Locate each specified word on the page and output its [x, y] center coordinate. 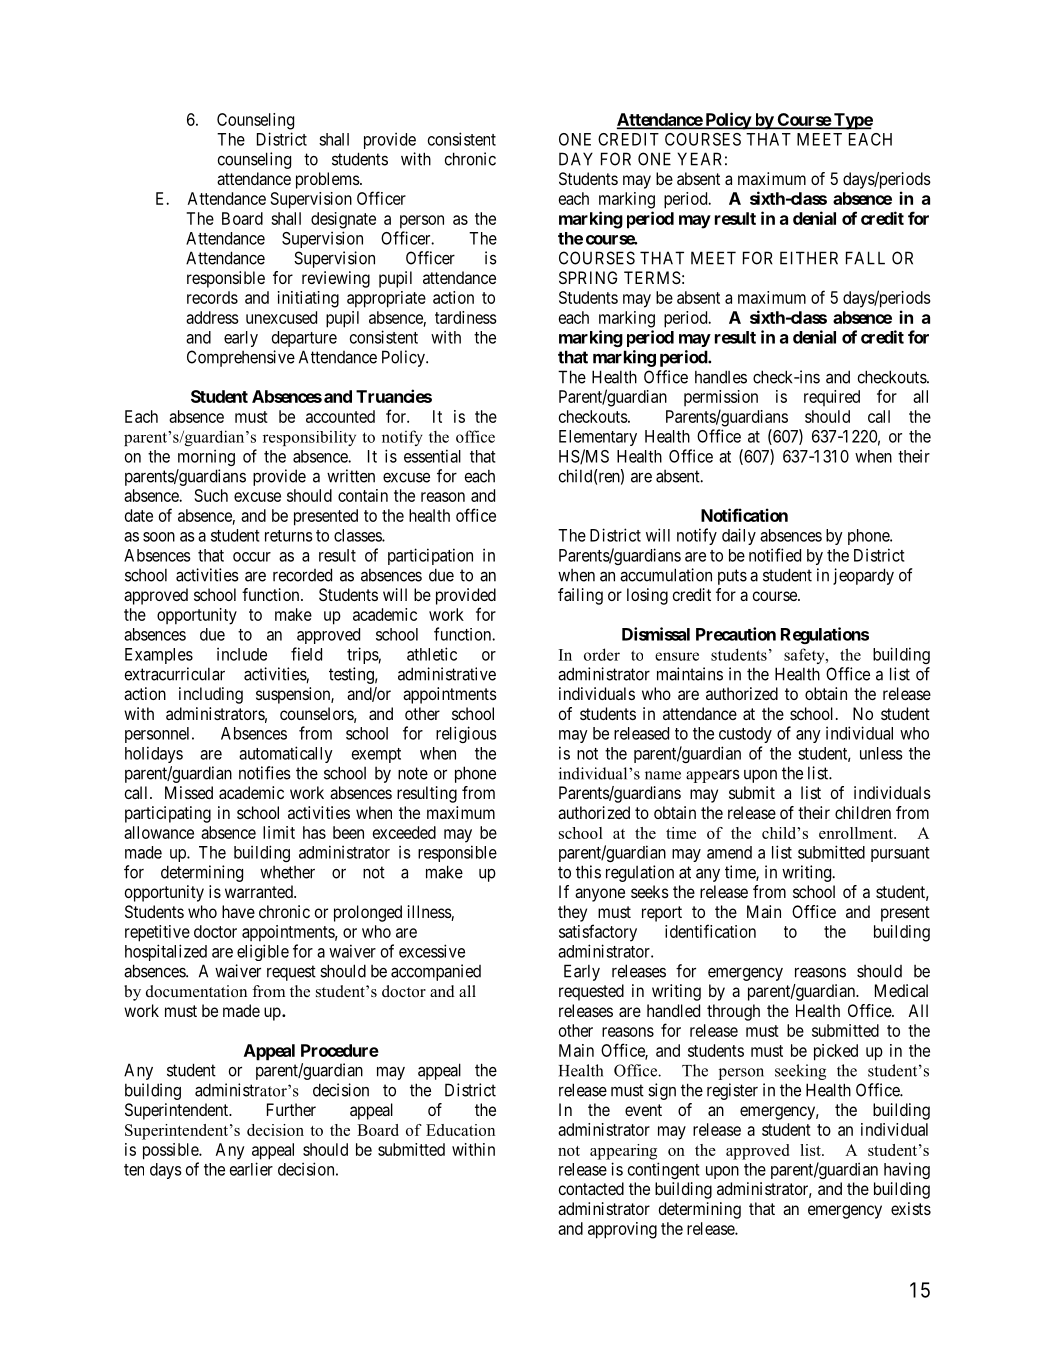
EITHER [809, 258]
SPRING [588, 277]
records [212, 297]
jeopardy [863, 576]
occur [252, 557]
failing [580, 596]
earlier [251, 1169]
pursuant [900, 854]
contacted [591, 1188]
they [572, 913]
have [238, 911]
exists [911, 1208]
